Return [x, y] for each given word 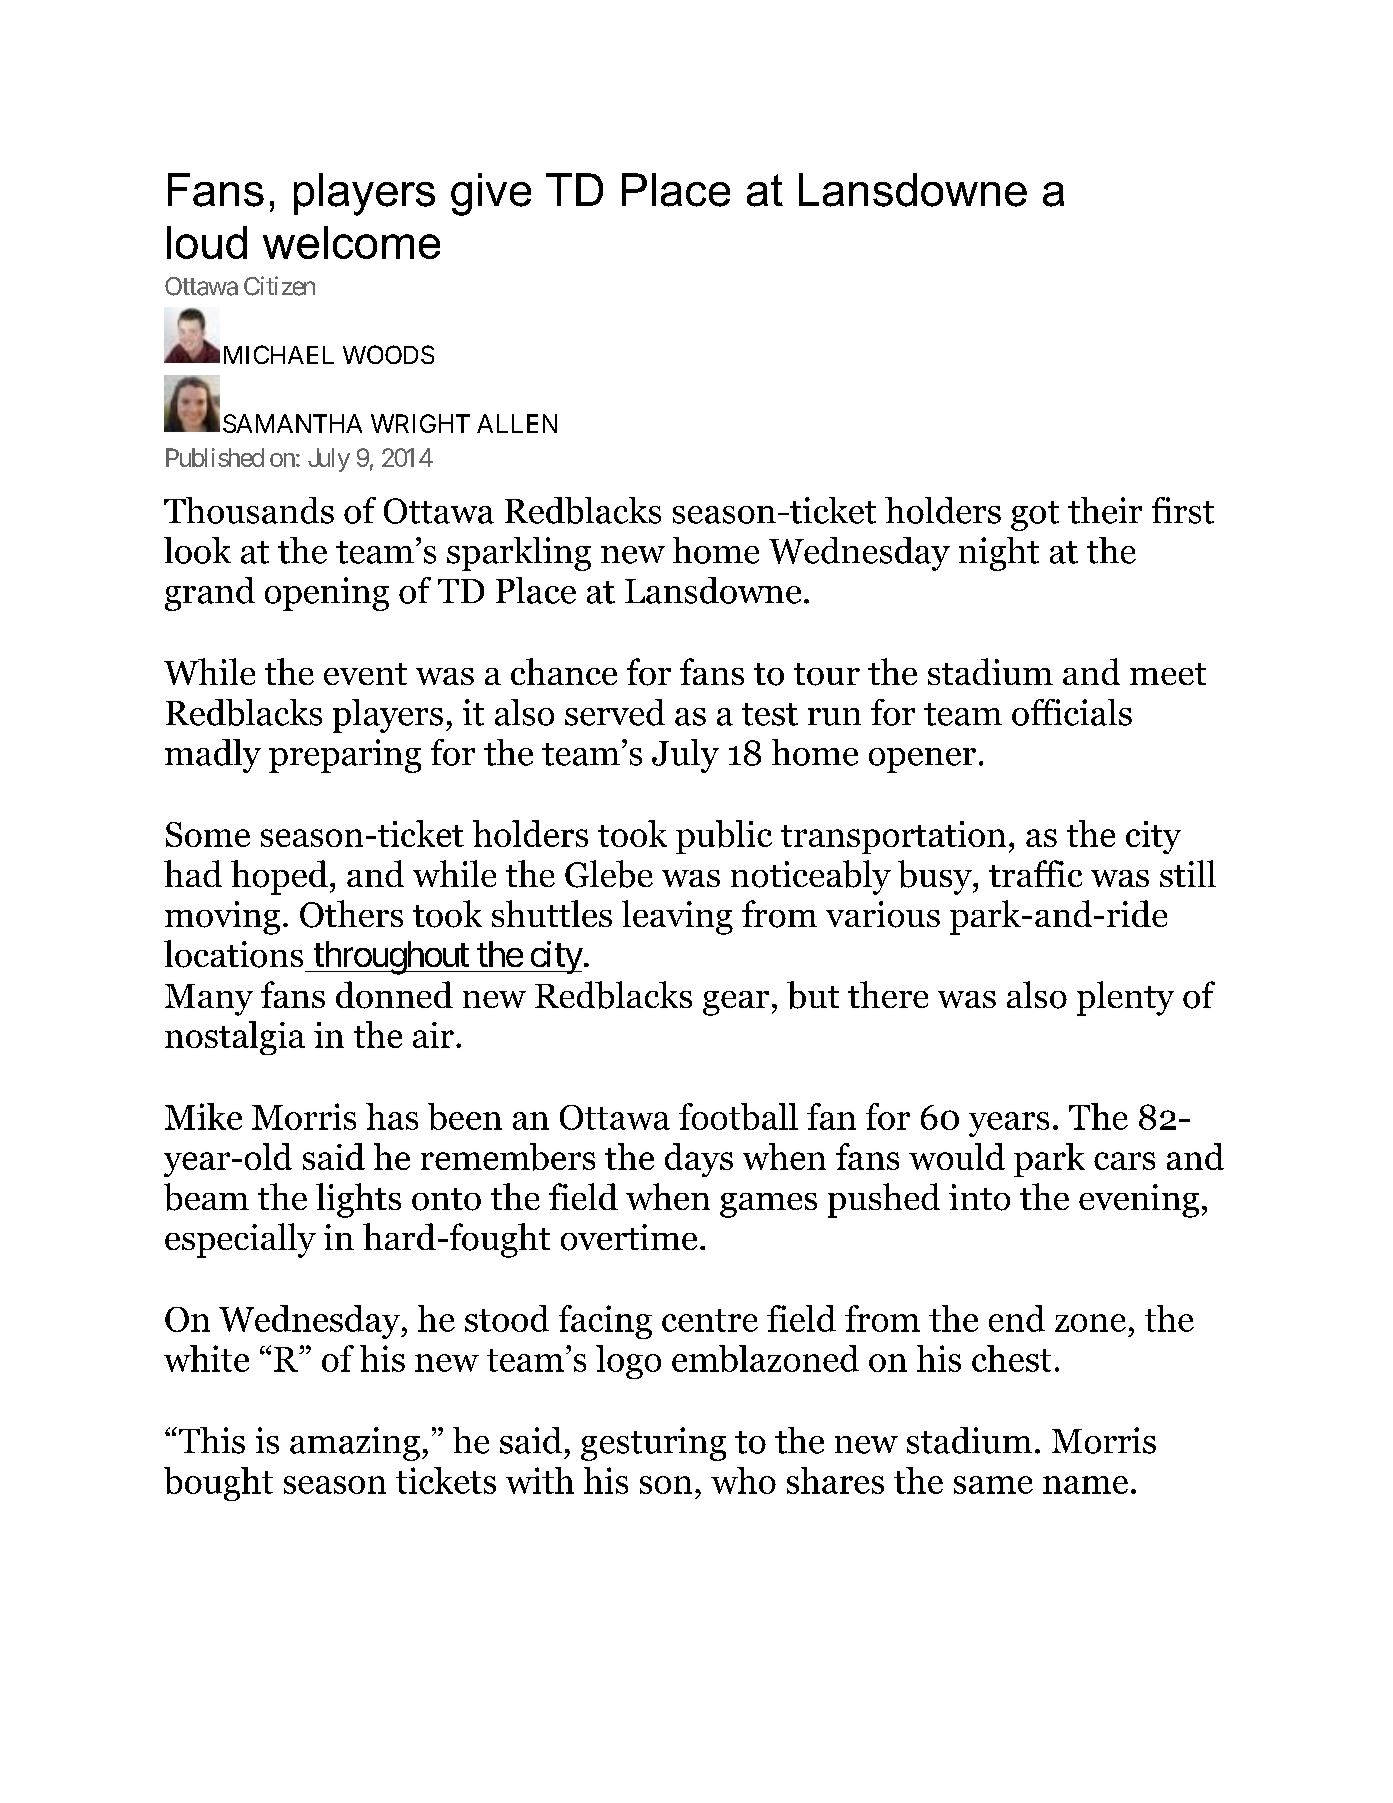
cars [1124, 1161]
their [1105, 510]
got [1035, 516]
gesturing [653, 1444]
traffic [1035, 873]
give [491, 194]
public [724, 837]
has [392, 1116]
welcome [351, 242]
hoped [279, 877]
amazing [355, 1444]
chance [564, 671]
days [699, 1160]
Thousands [249, 510]
